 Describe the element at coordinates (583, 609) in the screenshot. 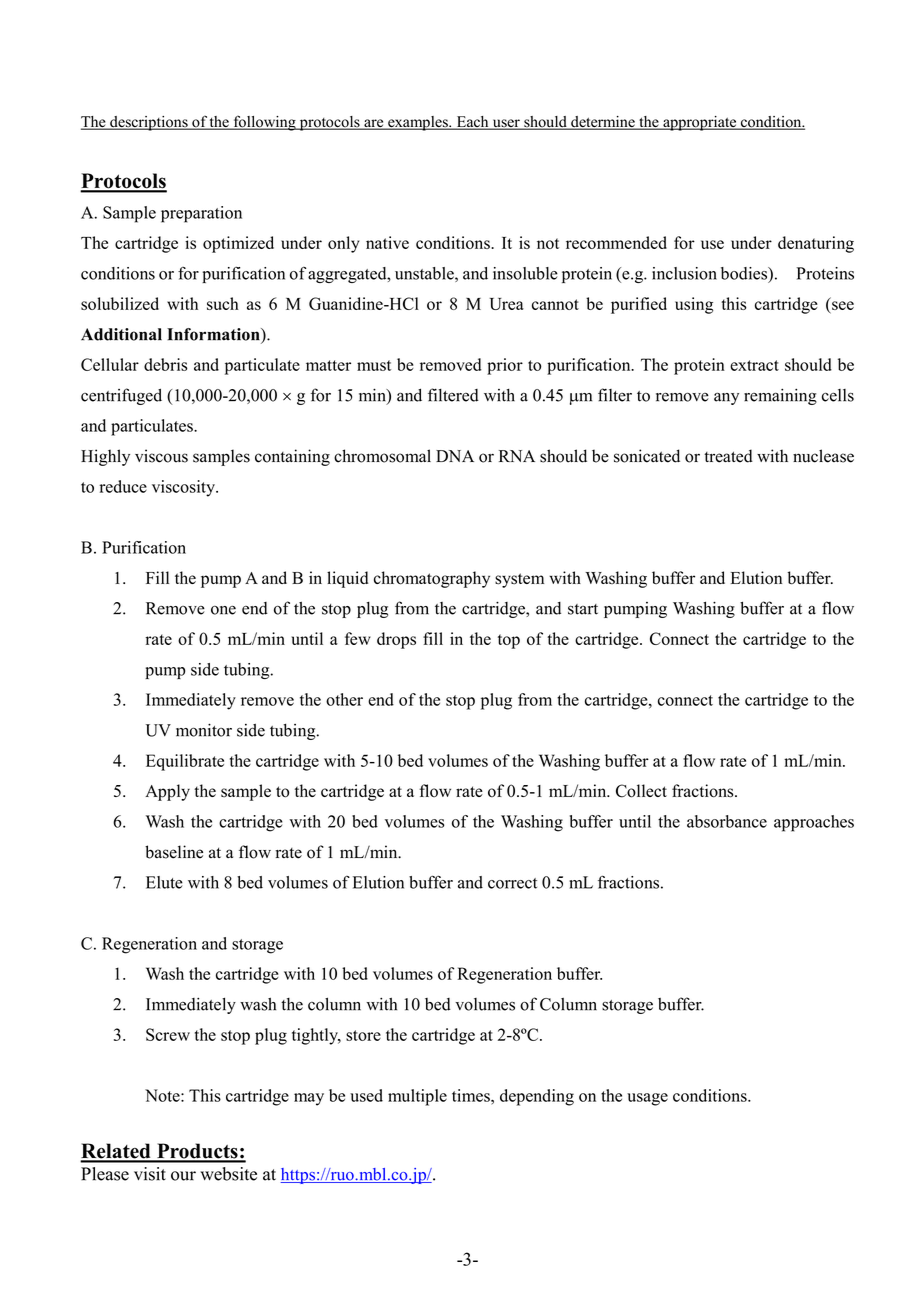

I see `start` at that location.
